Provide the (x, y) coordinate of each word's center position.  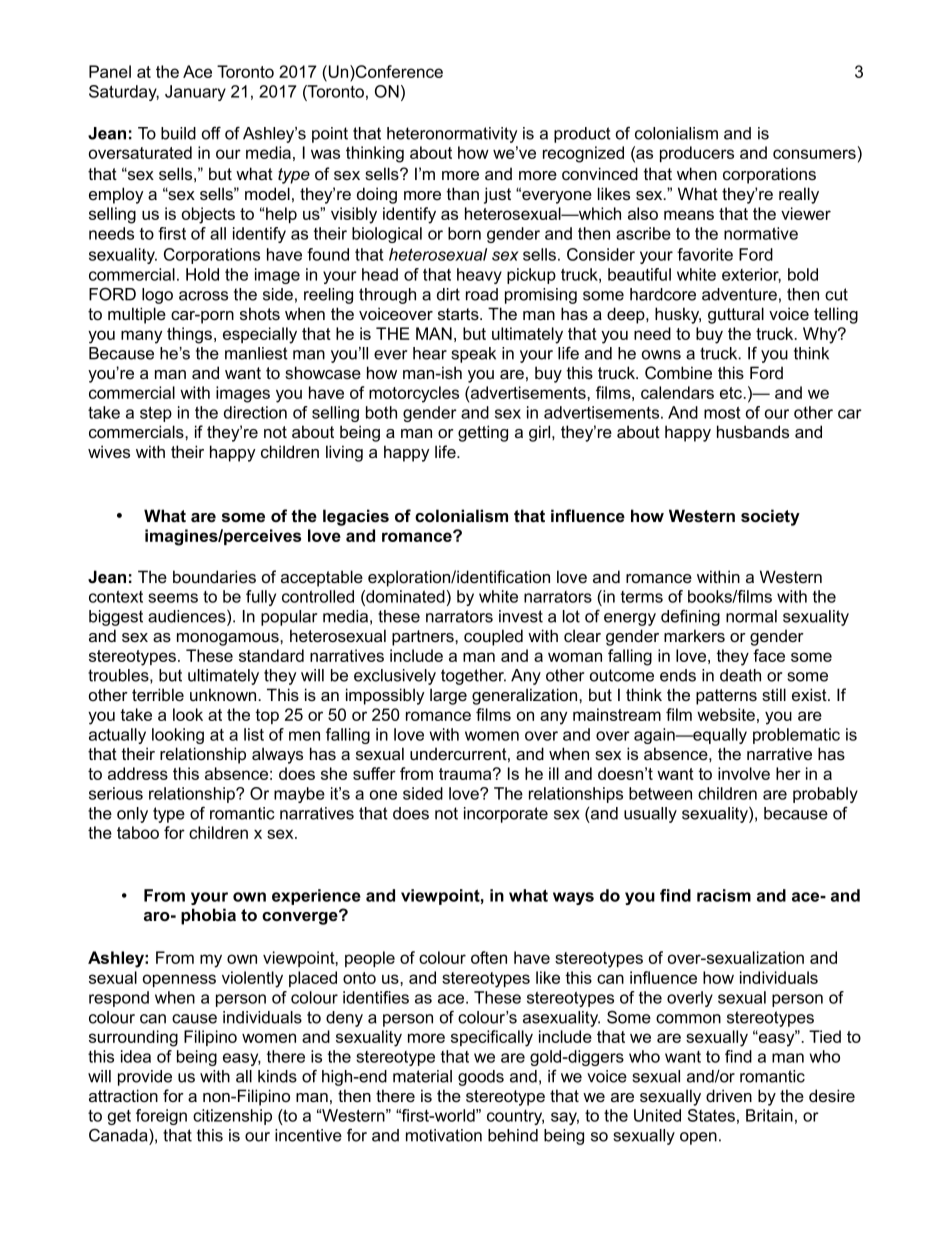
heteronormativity (452, 135)
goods (481, 1078)
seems (173, 598)
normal (751, 616)
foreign (161, 1117)
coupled (493, 637)
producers (697, 154)
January (195, 93)
